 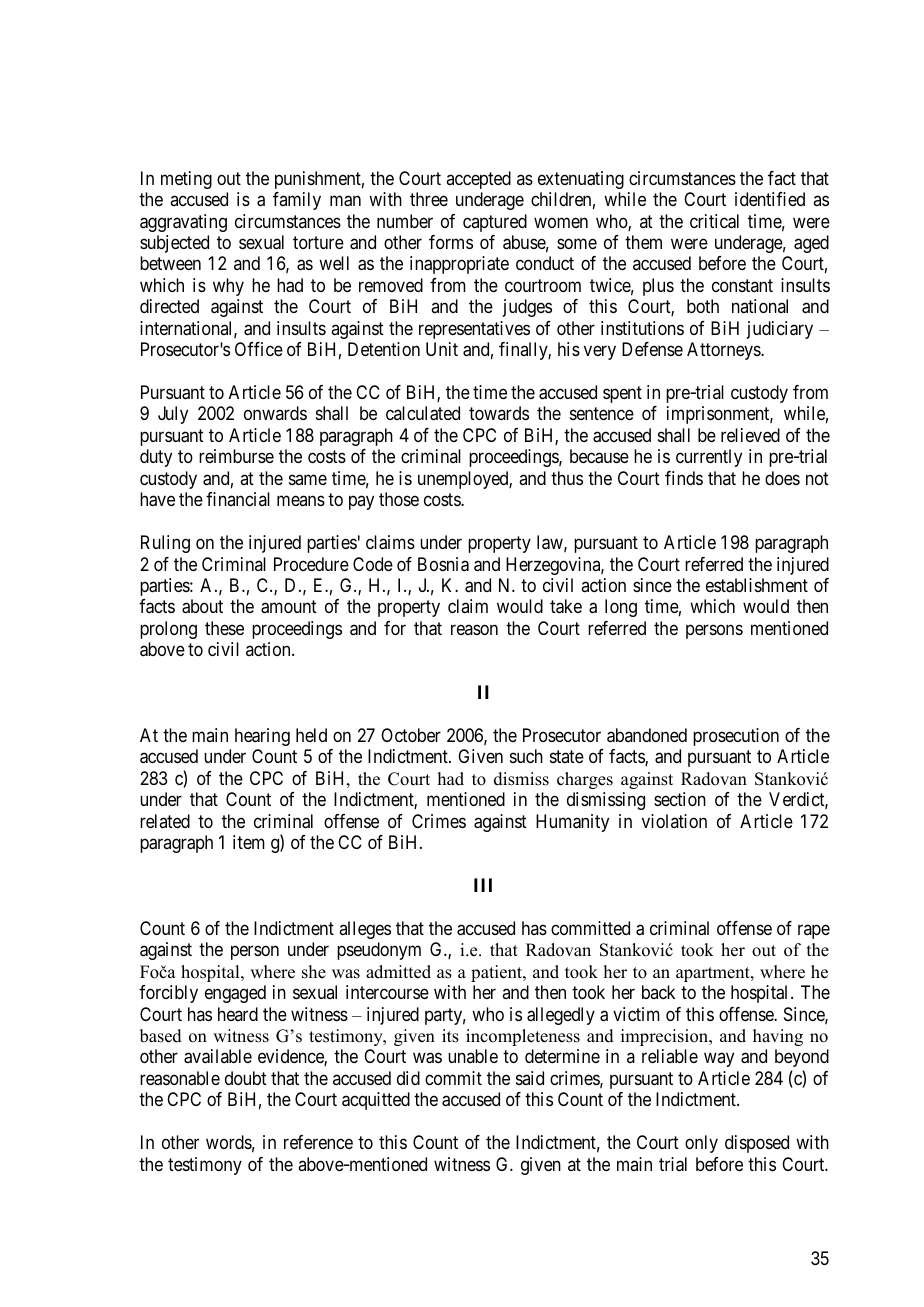 I want to click on Bosnia, so click(x=443, y=564).
